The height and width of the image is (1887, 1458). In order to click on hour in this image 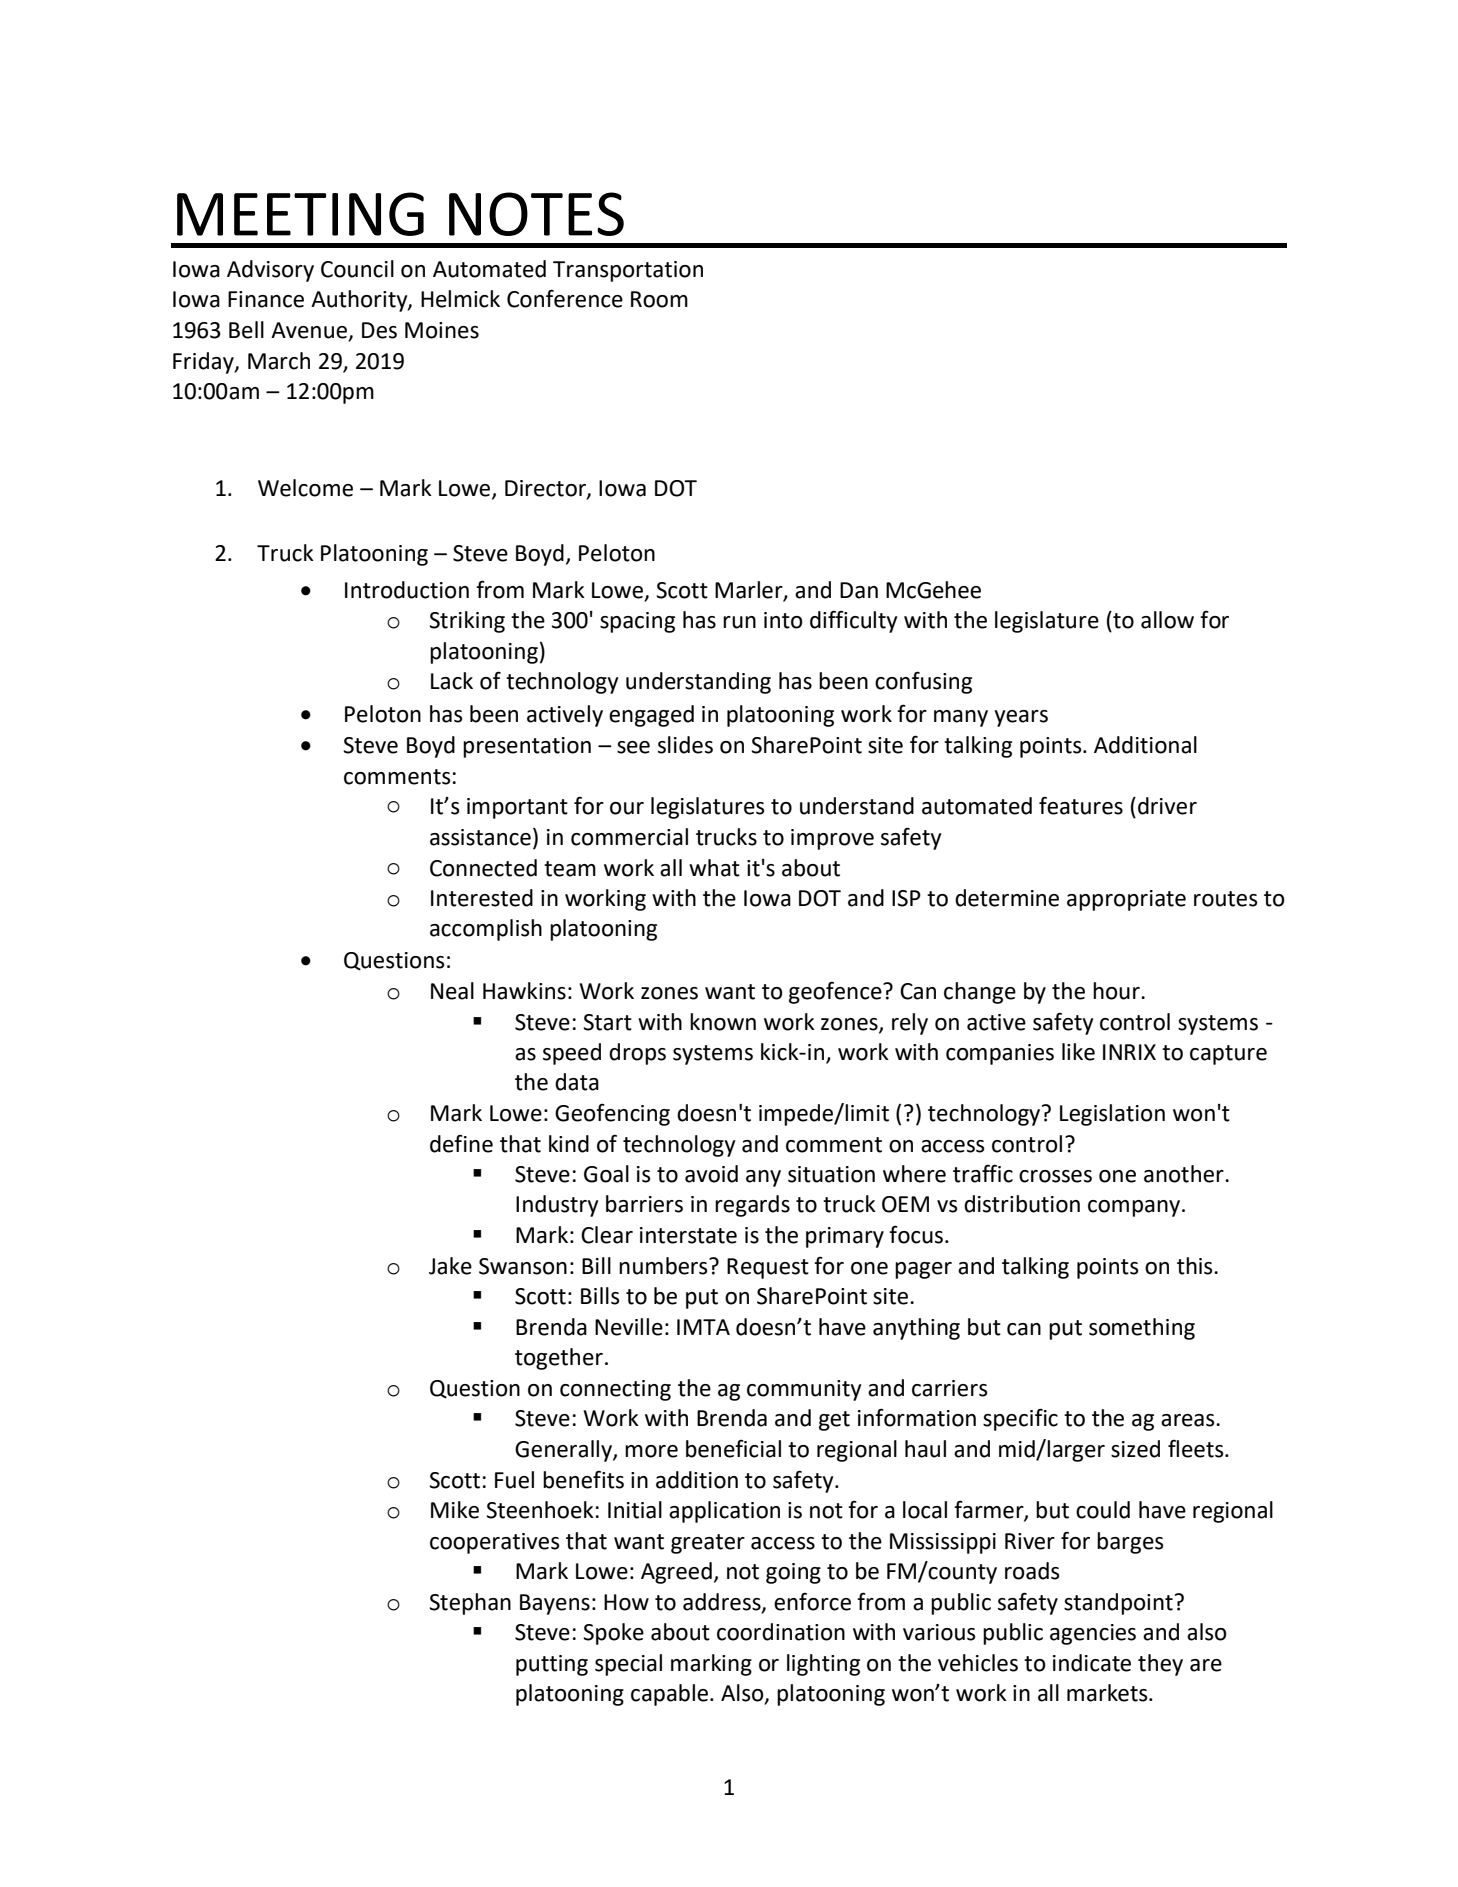, I will do `click(1117, 991)`.
